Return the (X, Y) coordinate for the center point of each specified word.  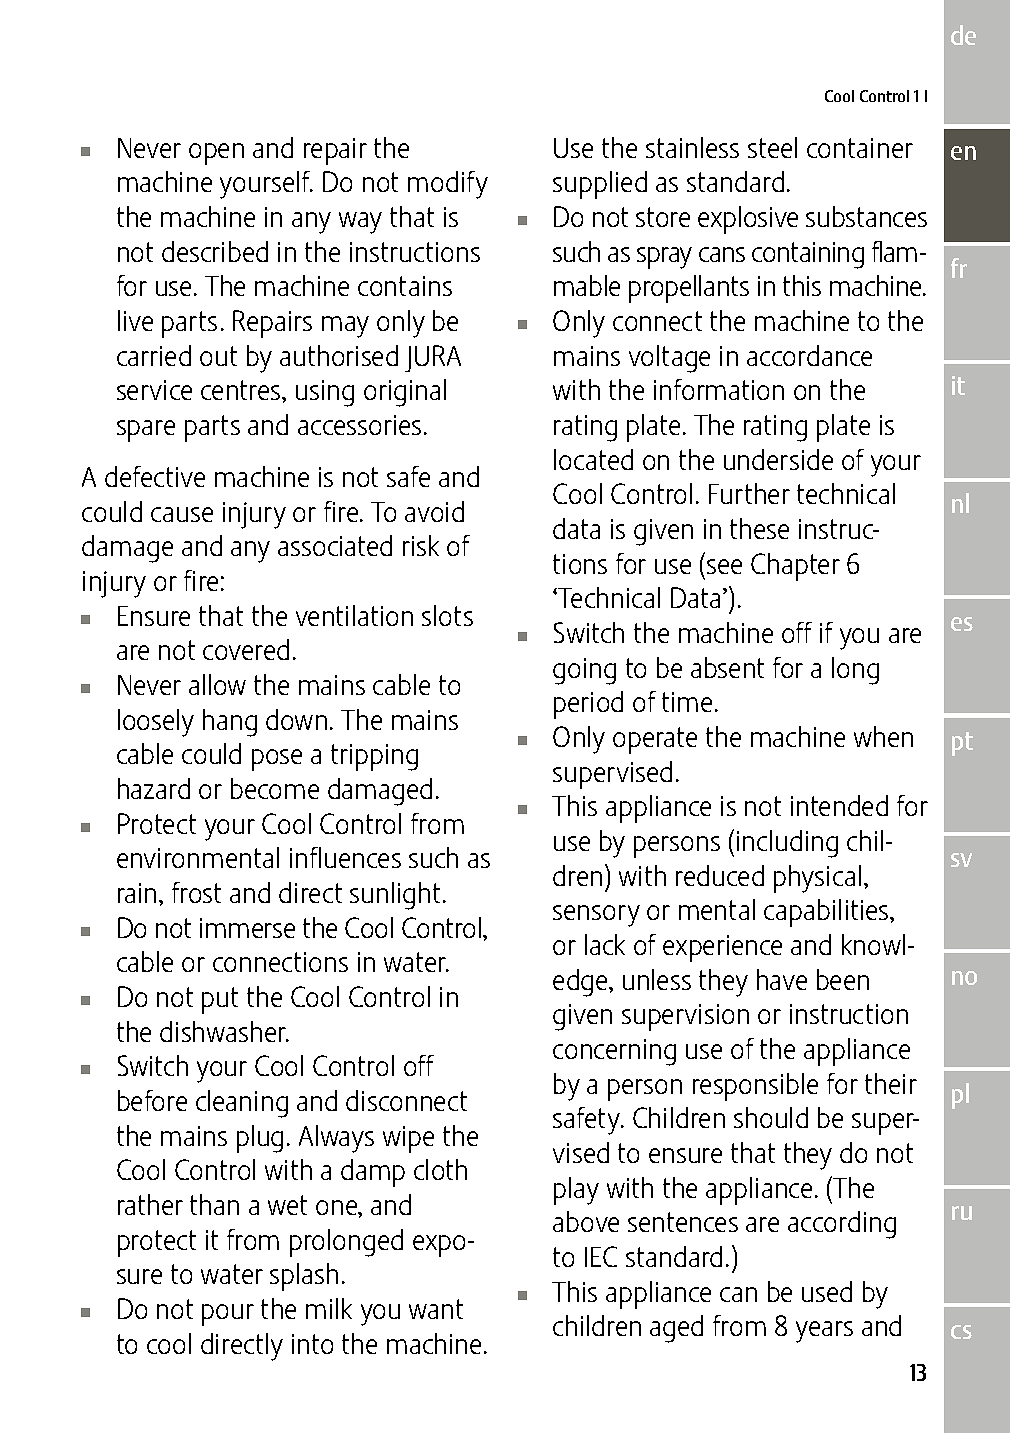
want (436, 1309)
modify (448, 185)
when (883, 736)
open (216, 154)
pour (228, 1315)
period (588, 705)
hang (230, 723)
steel (772, 147)
